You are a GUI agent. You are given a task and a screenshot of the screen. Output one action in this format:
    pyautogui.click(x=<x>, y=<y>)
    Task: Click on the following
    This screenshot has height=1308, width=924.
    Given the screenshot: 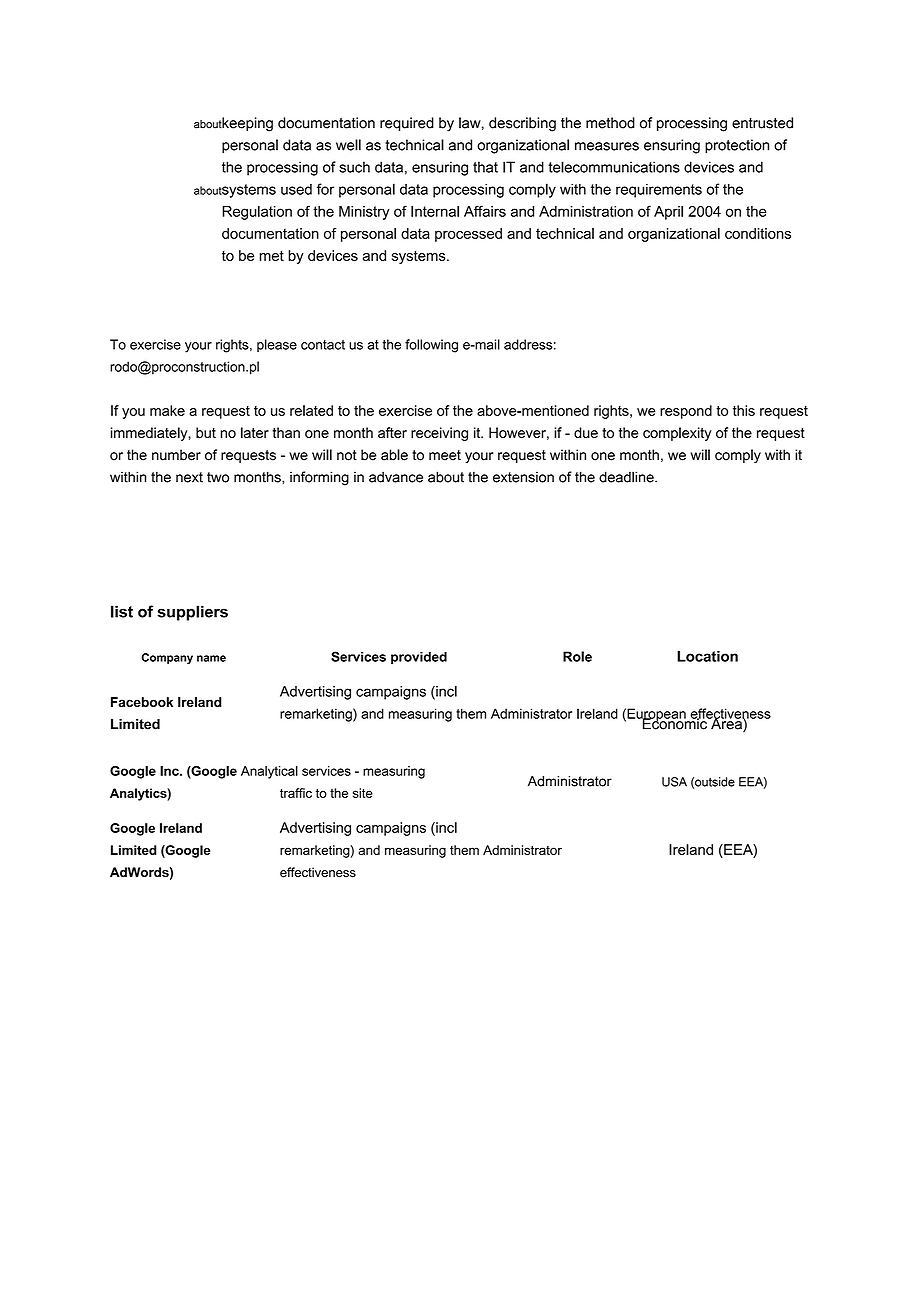 What is the action you would take?
    pyautogui.click(x=431, y=346)
